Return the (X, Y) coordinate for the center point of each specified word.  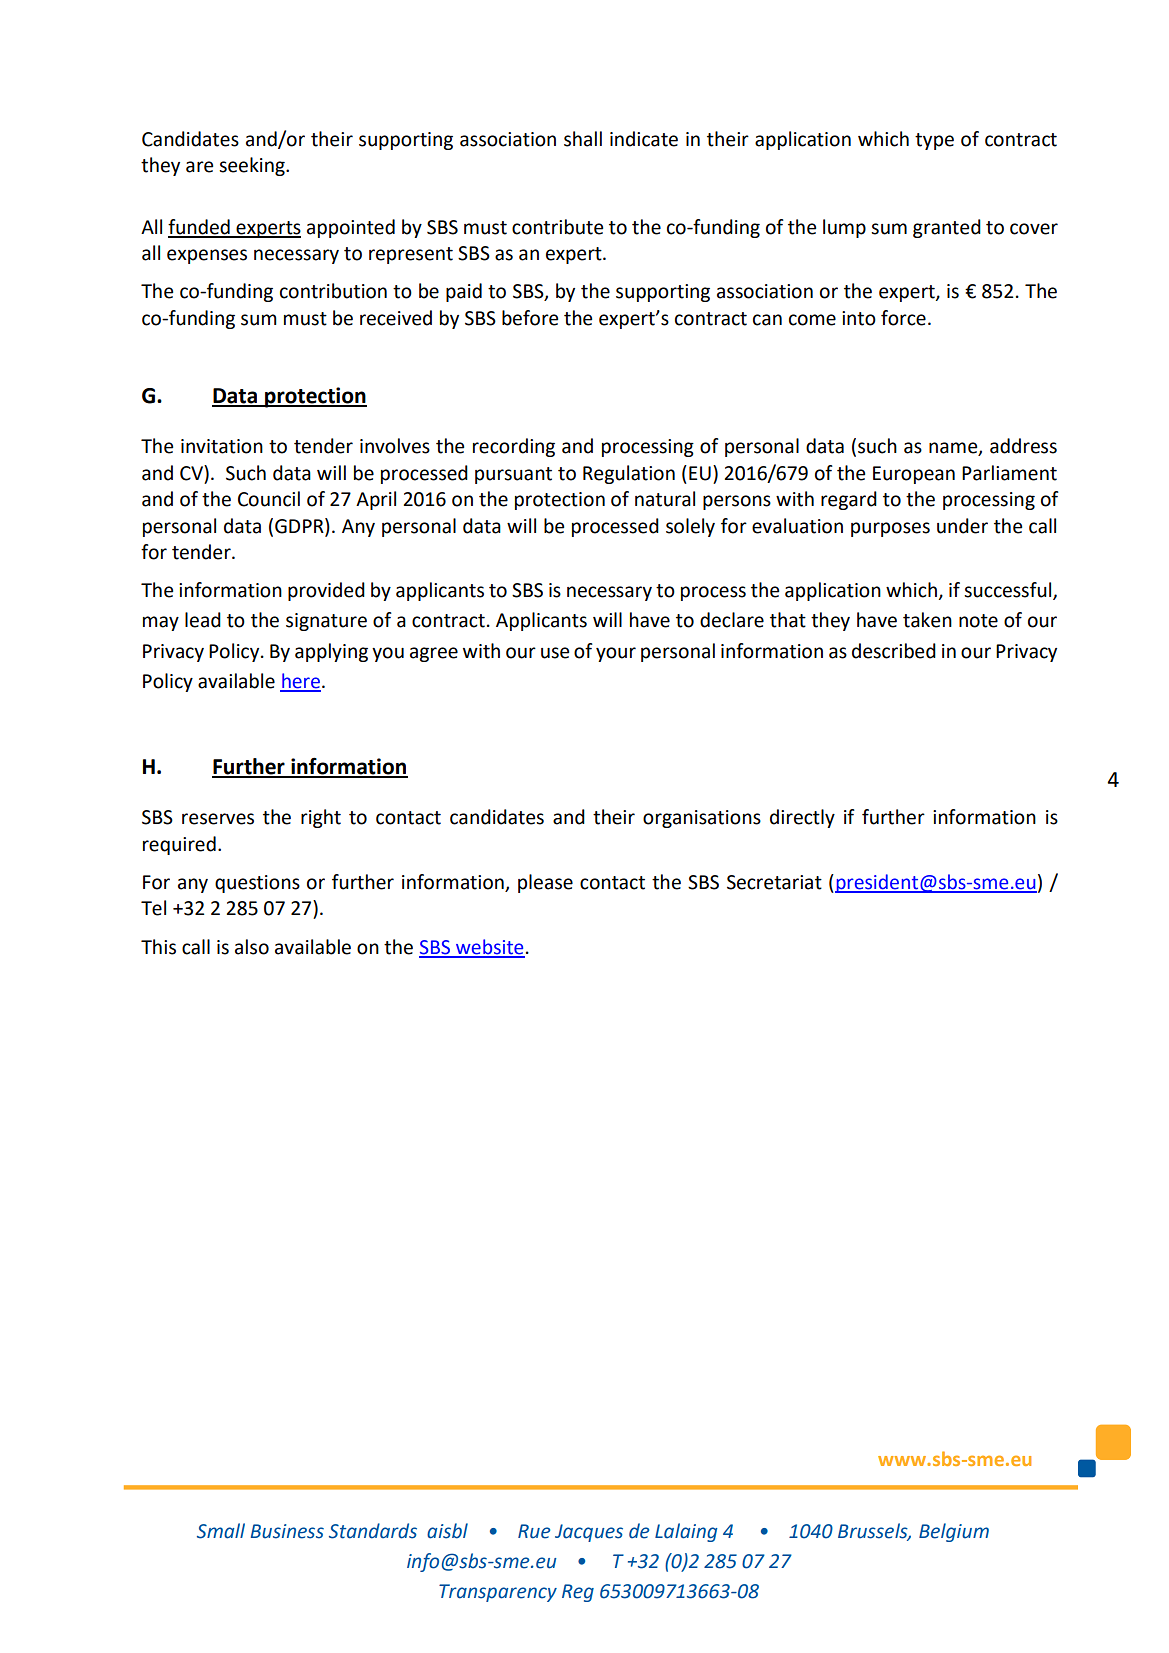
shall (583, 139)
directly (802, 818)
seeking (253, 166)
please (545, 883)
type (934, 141)
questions (257, 884)
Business (287, 1531)
